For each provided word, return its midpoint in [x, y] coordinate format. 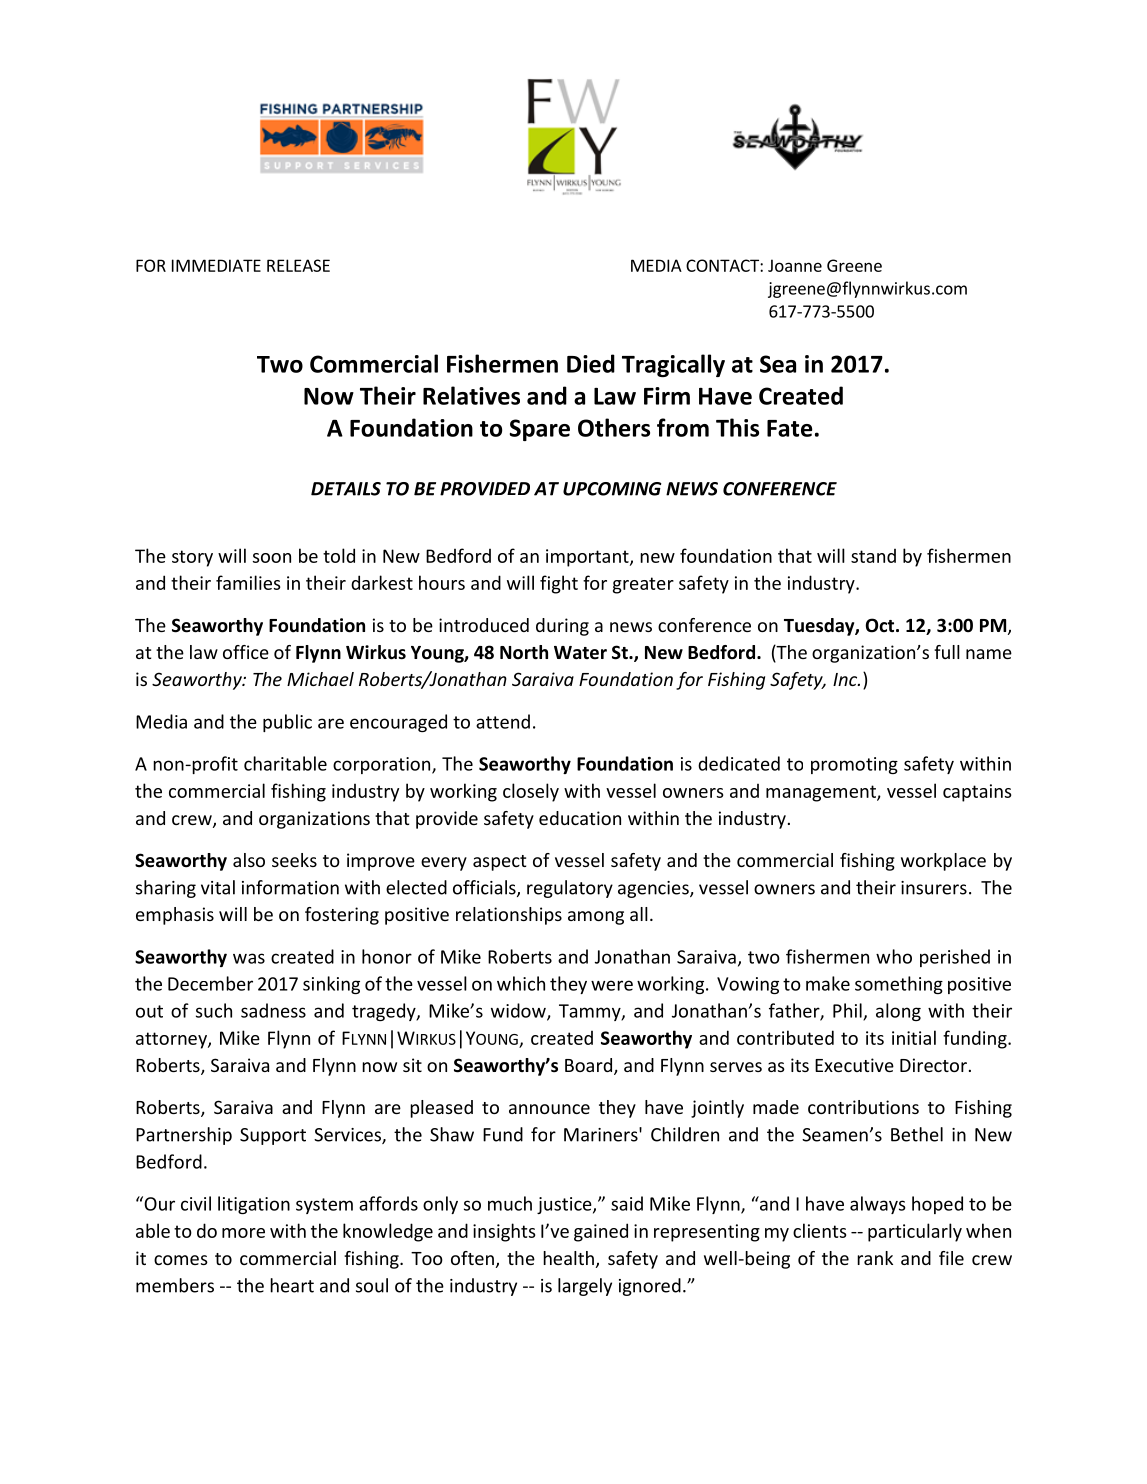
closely [531, 792]
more [243, 1233]
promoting [854, 765]
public [287, 723]
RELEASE [298, 265]
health [568, 1258]
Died [591, 363]
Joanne [795, 265]
